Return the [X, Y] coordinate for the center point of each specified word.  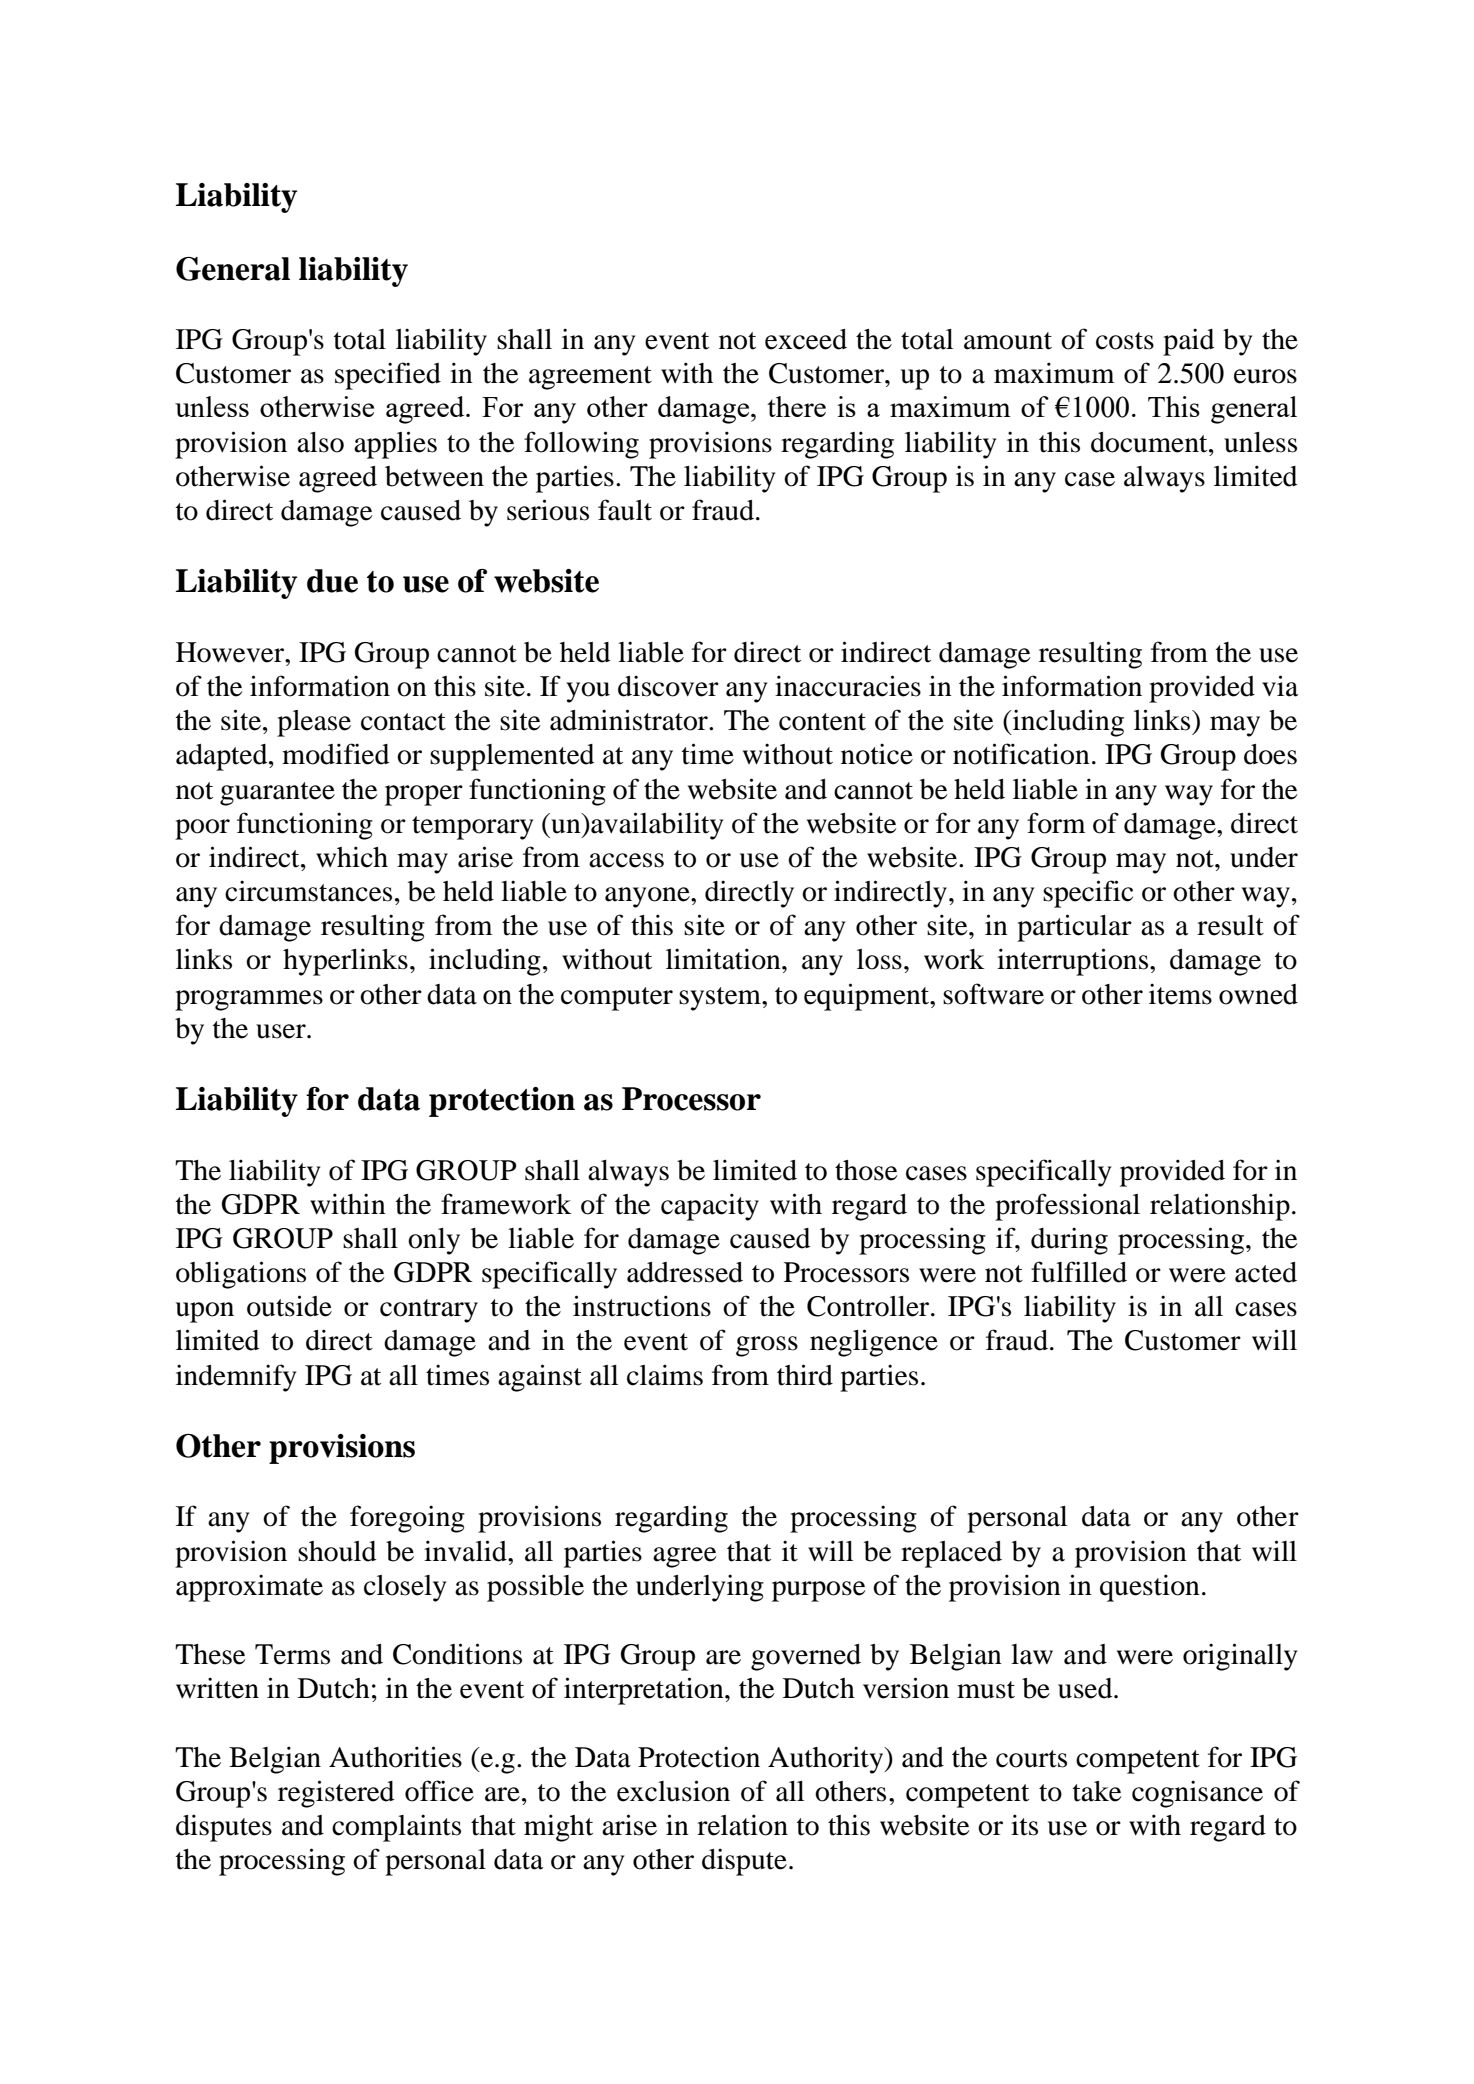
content [822, 722]
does [1270, 754]
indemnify [236, 1378]
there [796, 406]
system [721, 999]
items [1180, 994]
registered [336, 1794]
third [805, 1375]
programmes [249, 1000]
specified [388, 376]
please [314, 723]
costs [1125, 341]
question [1150, 1588]
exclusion [673, 1791]
